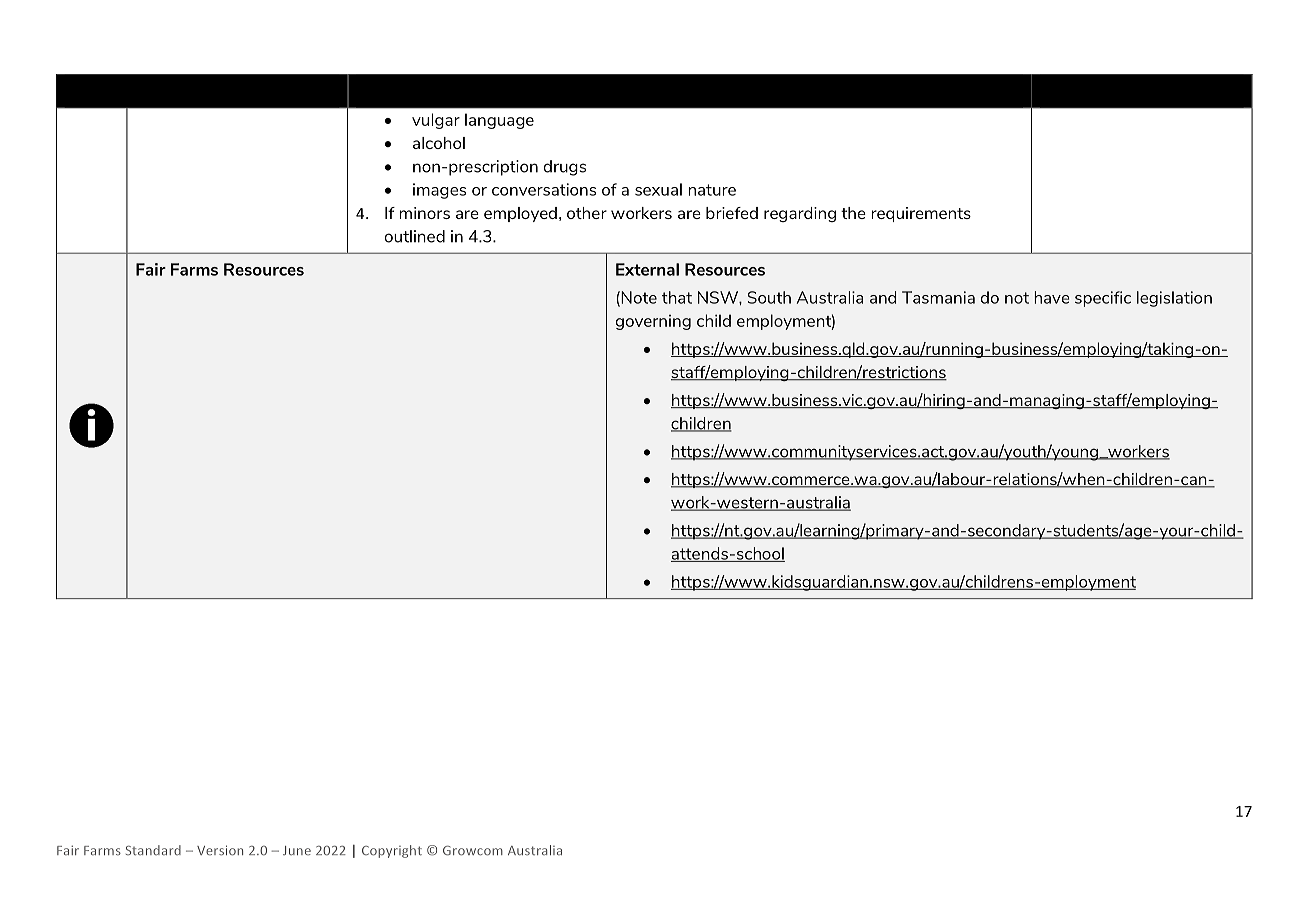  I want to click on Version, so click(220, 850).
